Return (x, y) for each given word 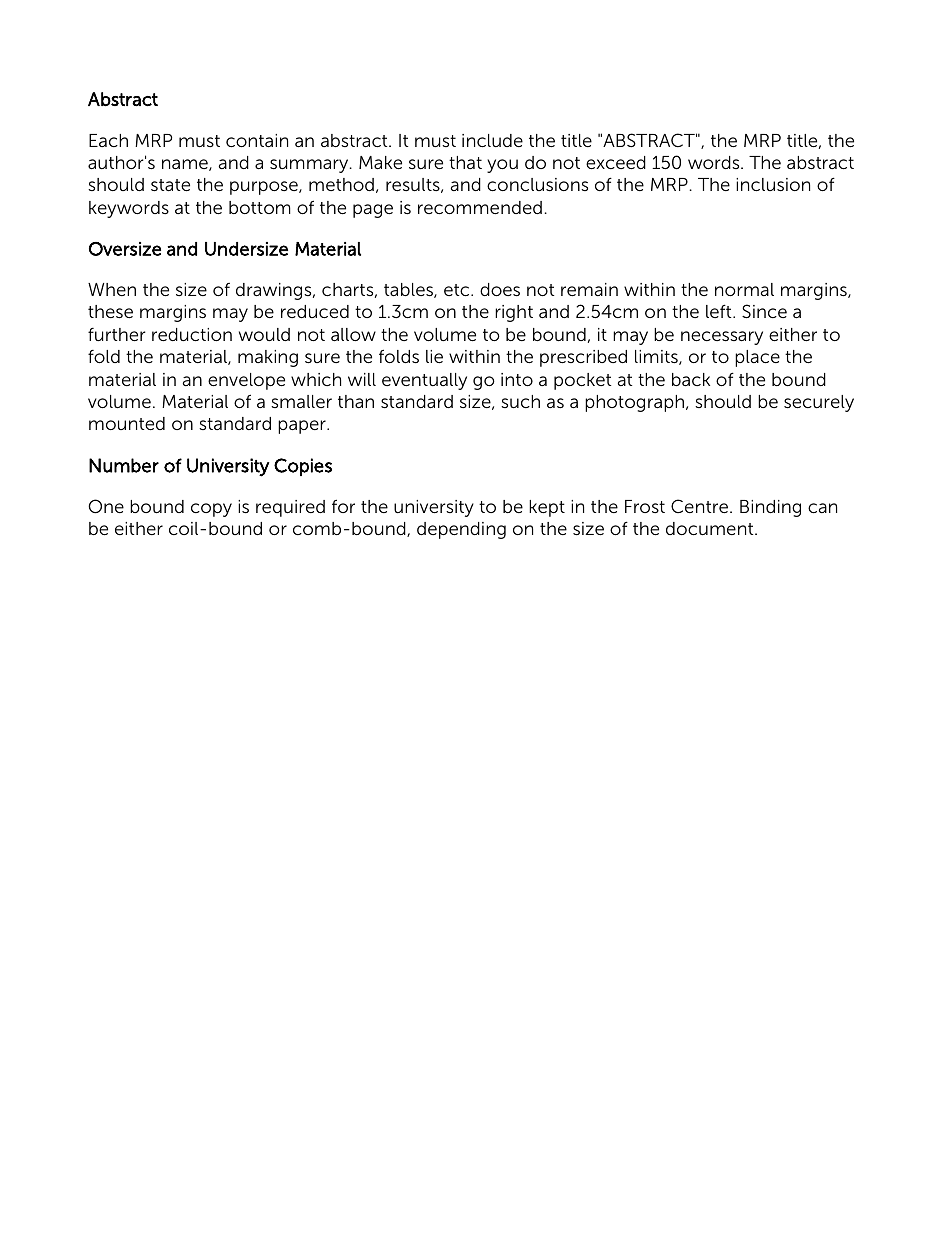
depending (461, 530)
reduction (192, 335)
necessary (722, 338)
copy (211, 510)
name (186, 165)
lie (434, 356)
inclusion (773, 185)
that (465, 162)
